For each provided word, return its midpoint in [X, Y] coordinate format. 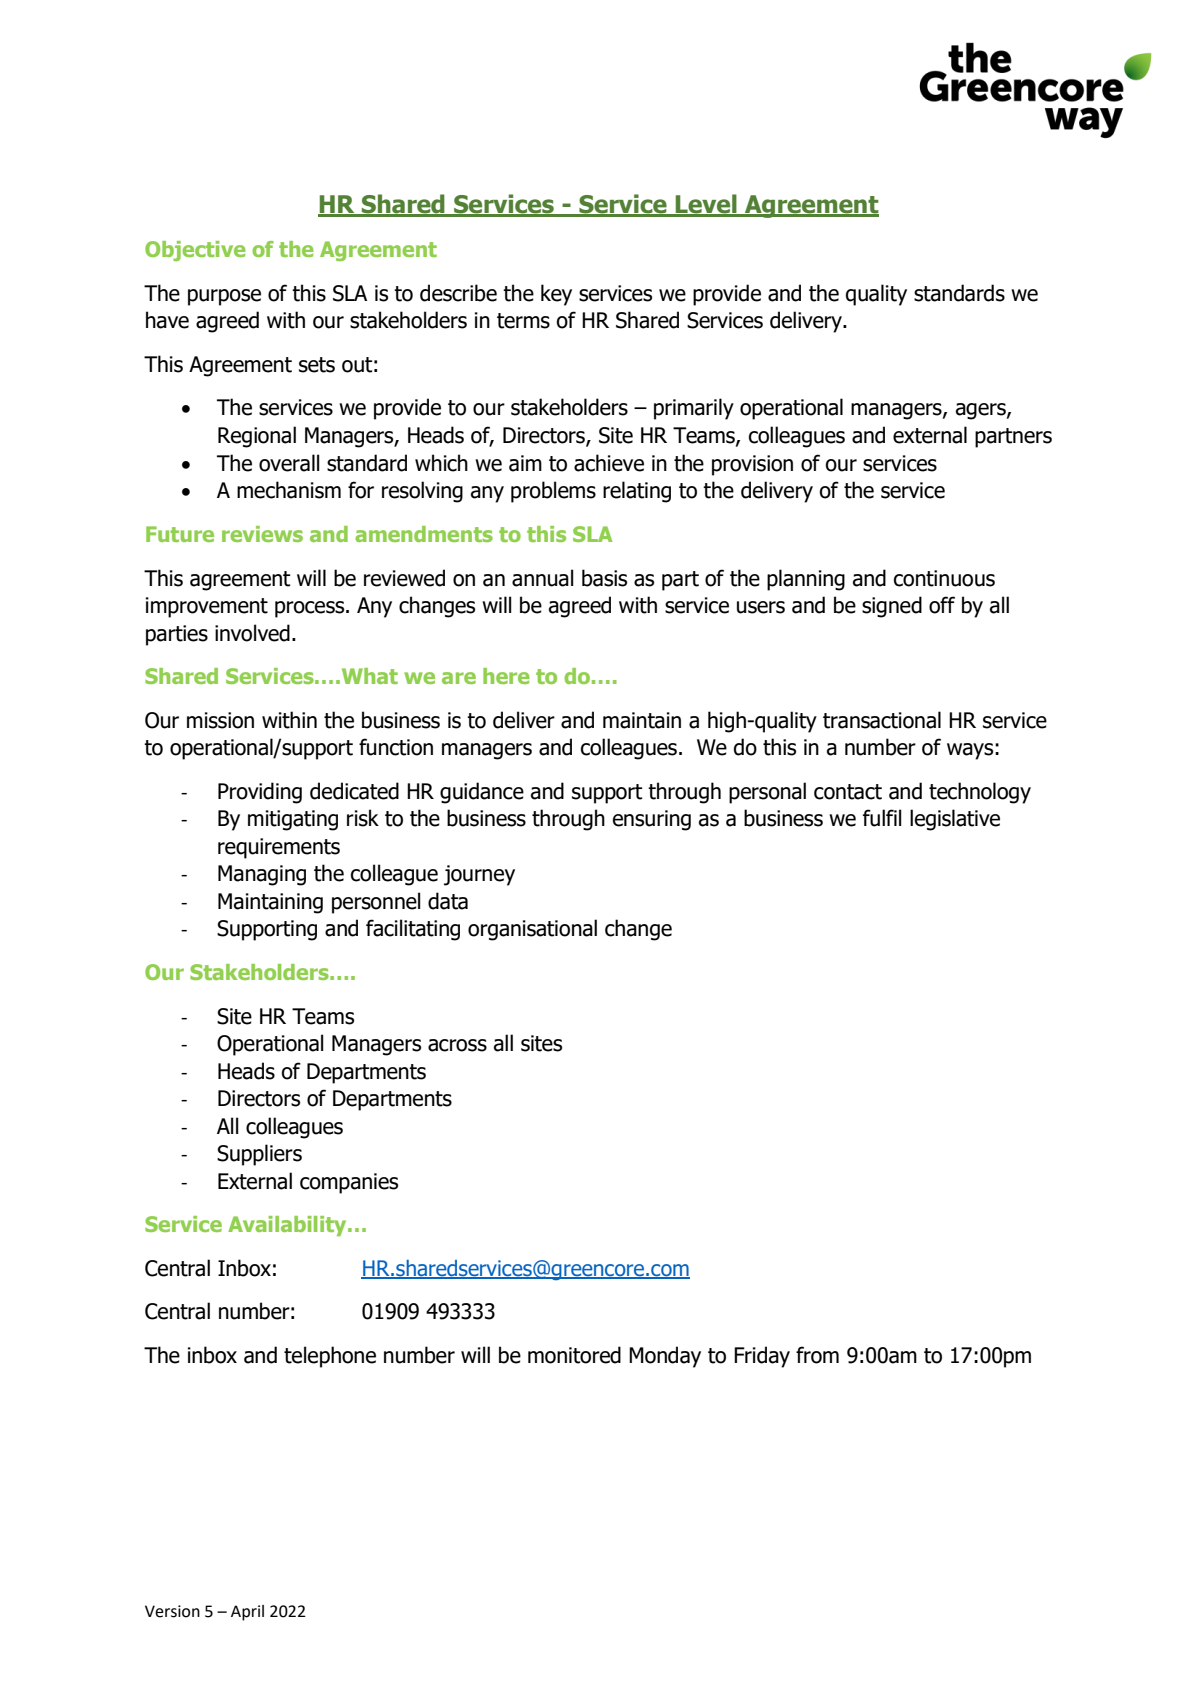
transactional [882, 720]
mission [220, 720]
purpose [224, 297]
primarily [694, 409]
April [247, 1613]
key [556, 295]
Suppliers [259, 1155]
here [506, 676]
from [817, 1355]
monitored [574, 1355]
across [457, 1045]
